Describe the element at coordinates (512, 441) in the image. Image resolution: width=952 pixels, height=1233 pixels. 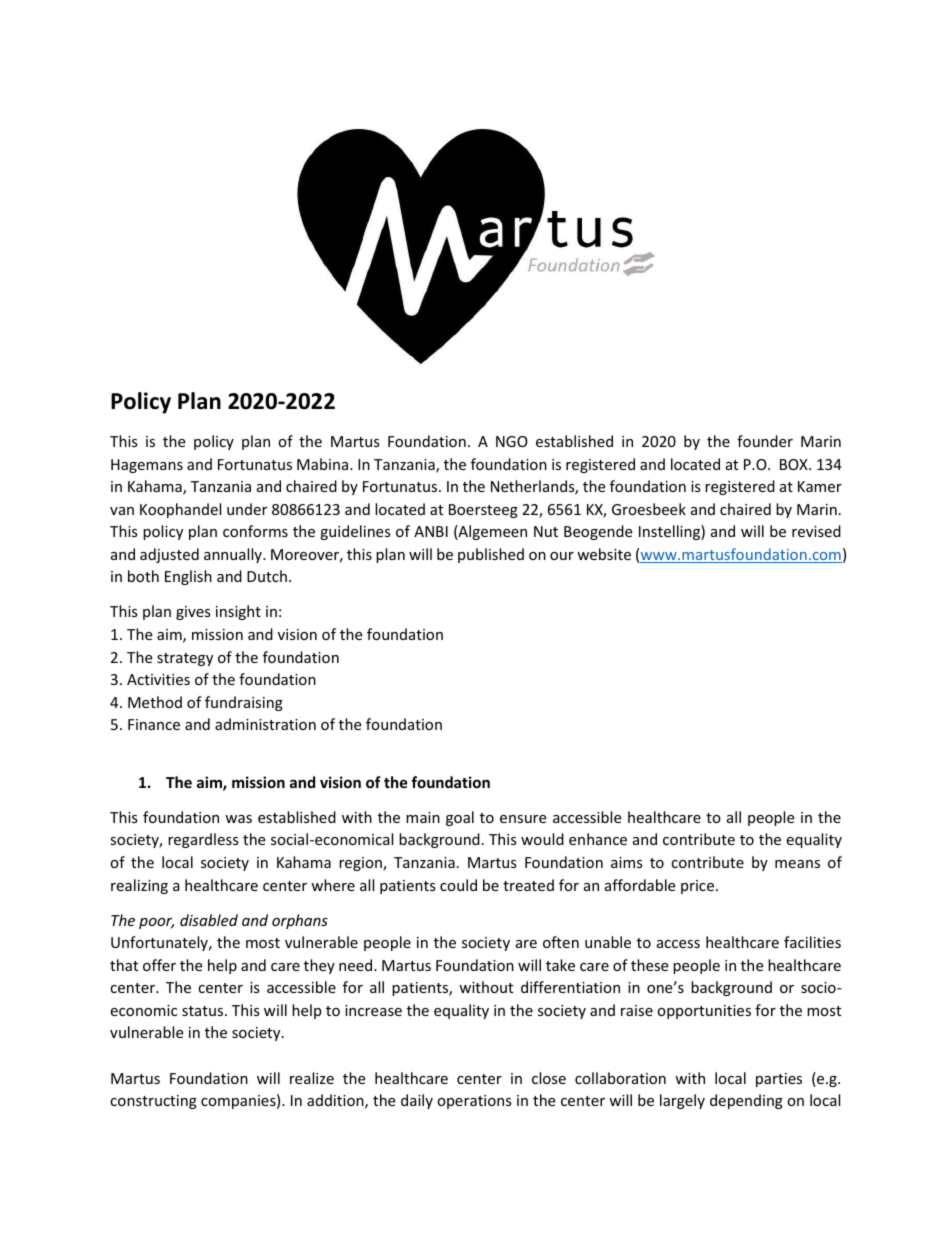
I see `NGO` at that location.
